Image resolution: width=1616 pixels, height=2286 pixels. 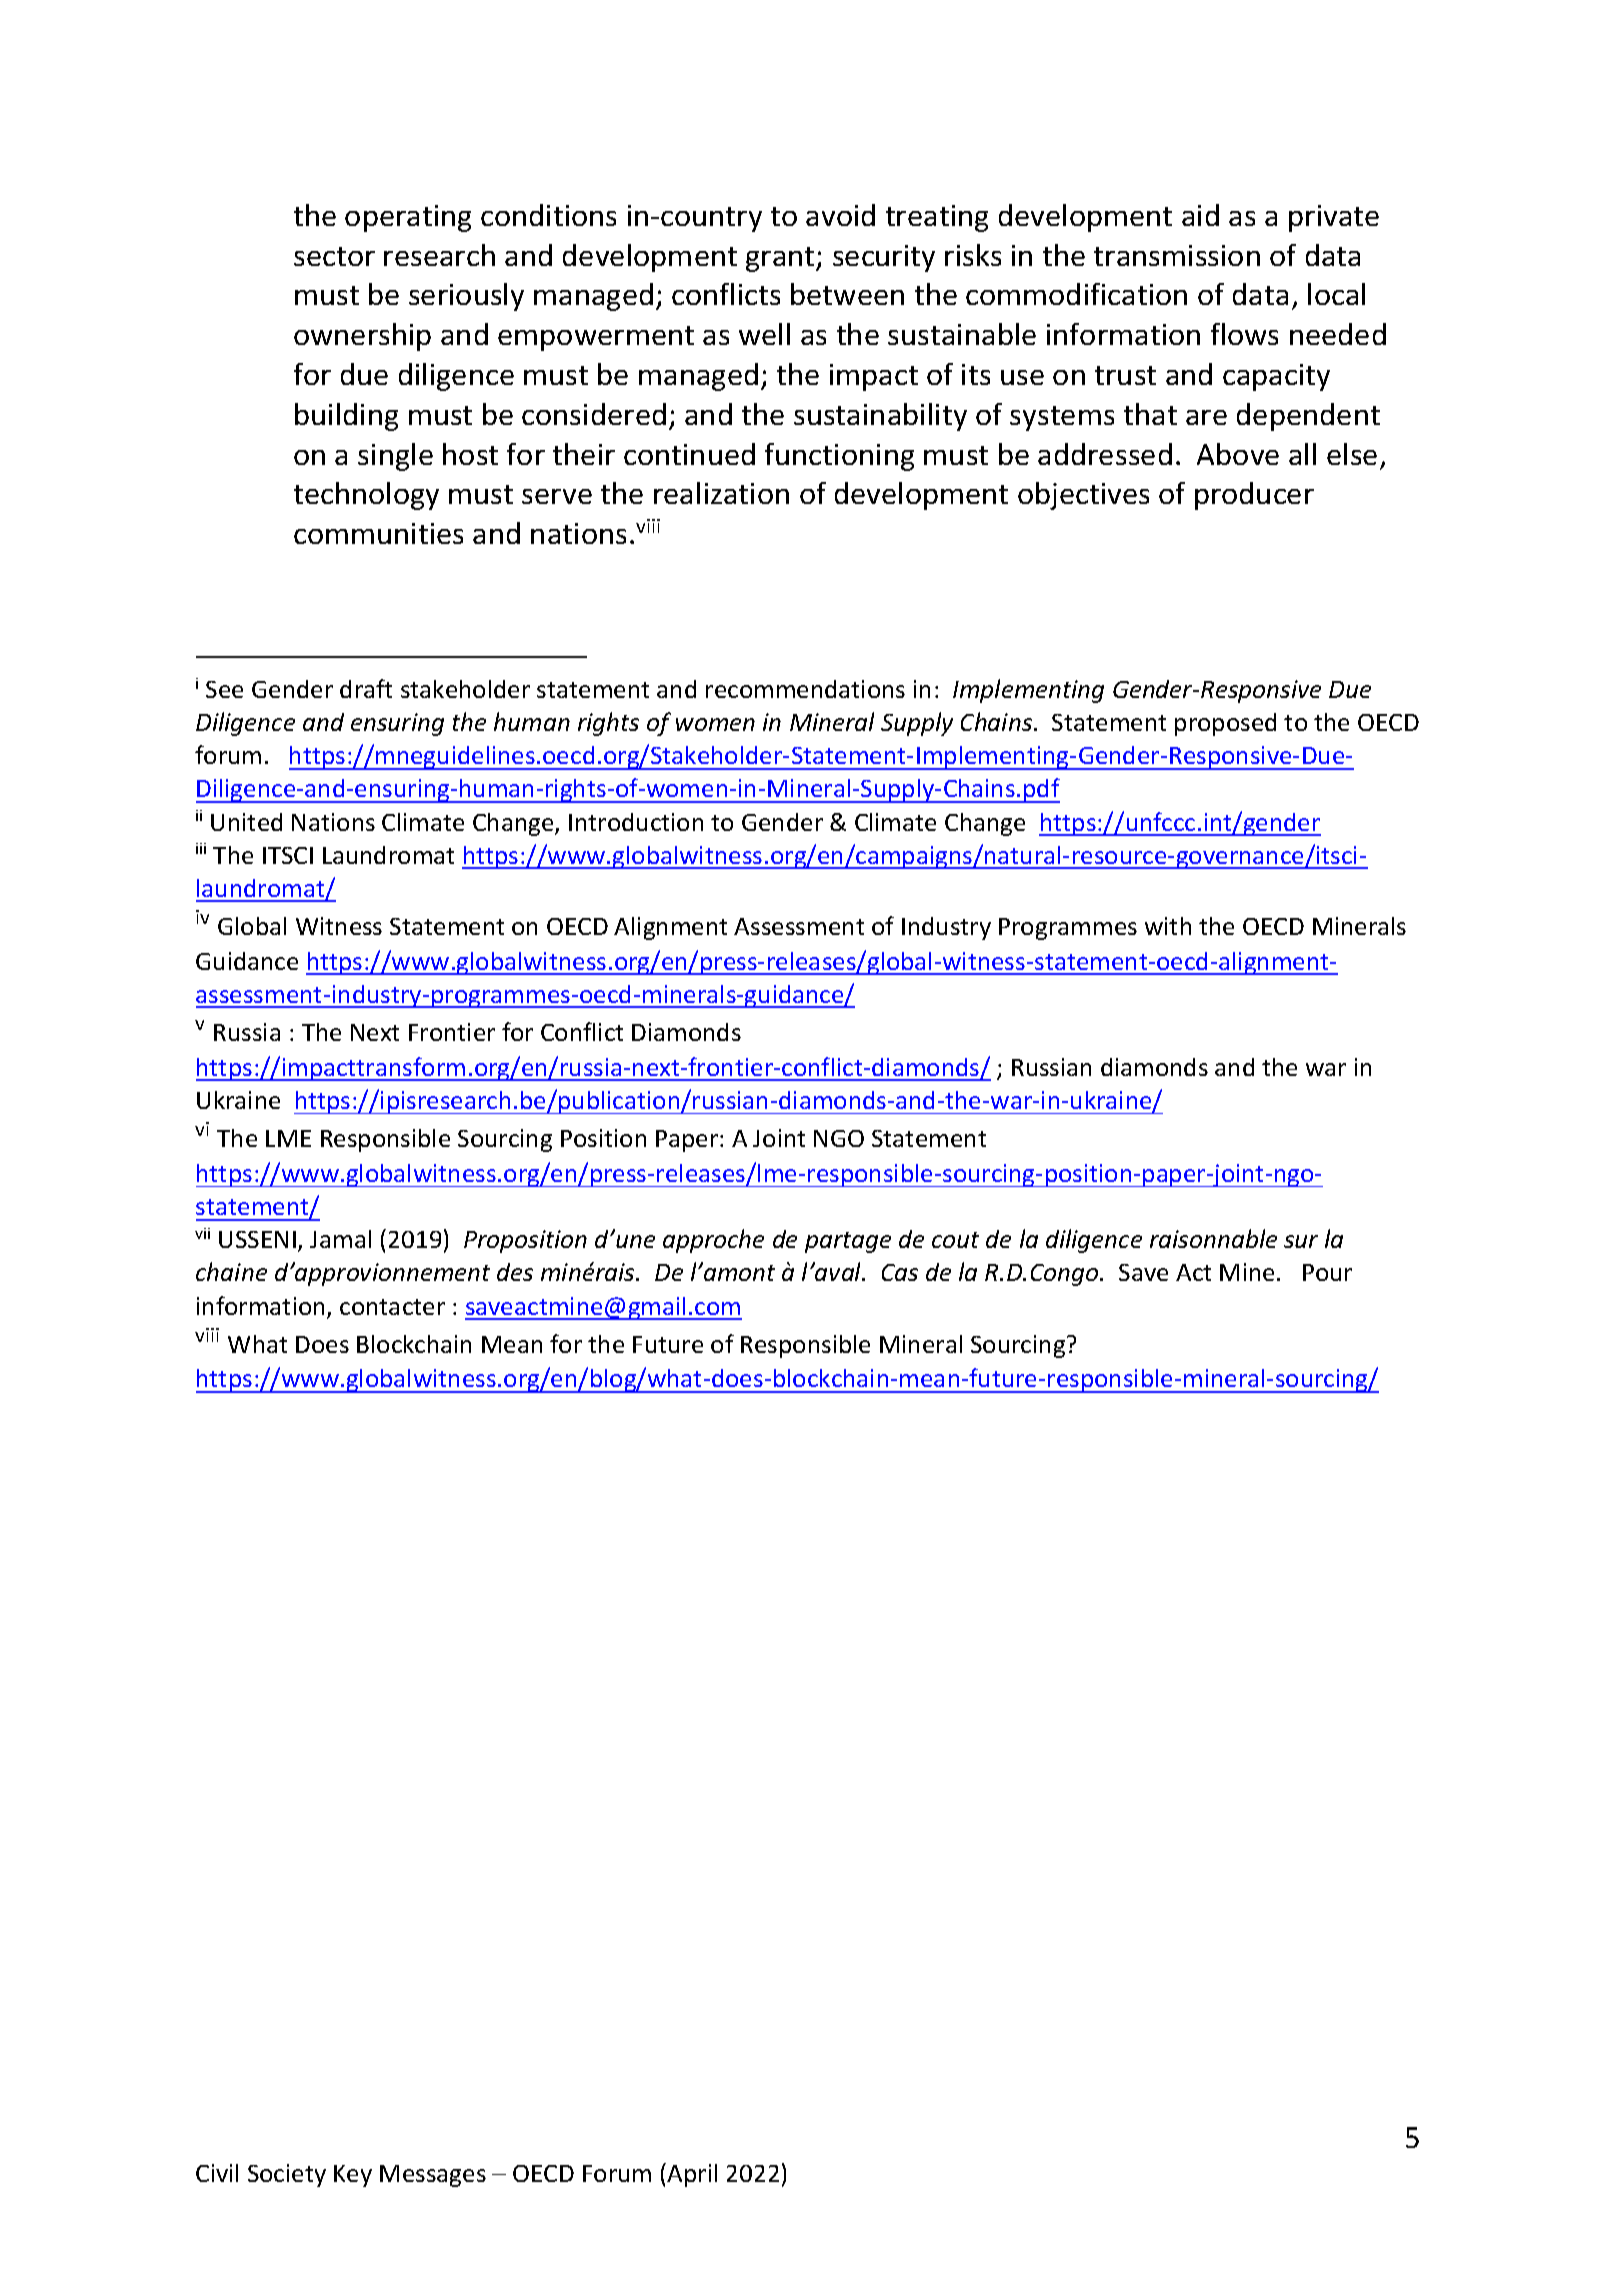 I want to click on grant, so click(x=781, y=259).
